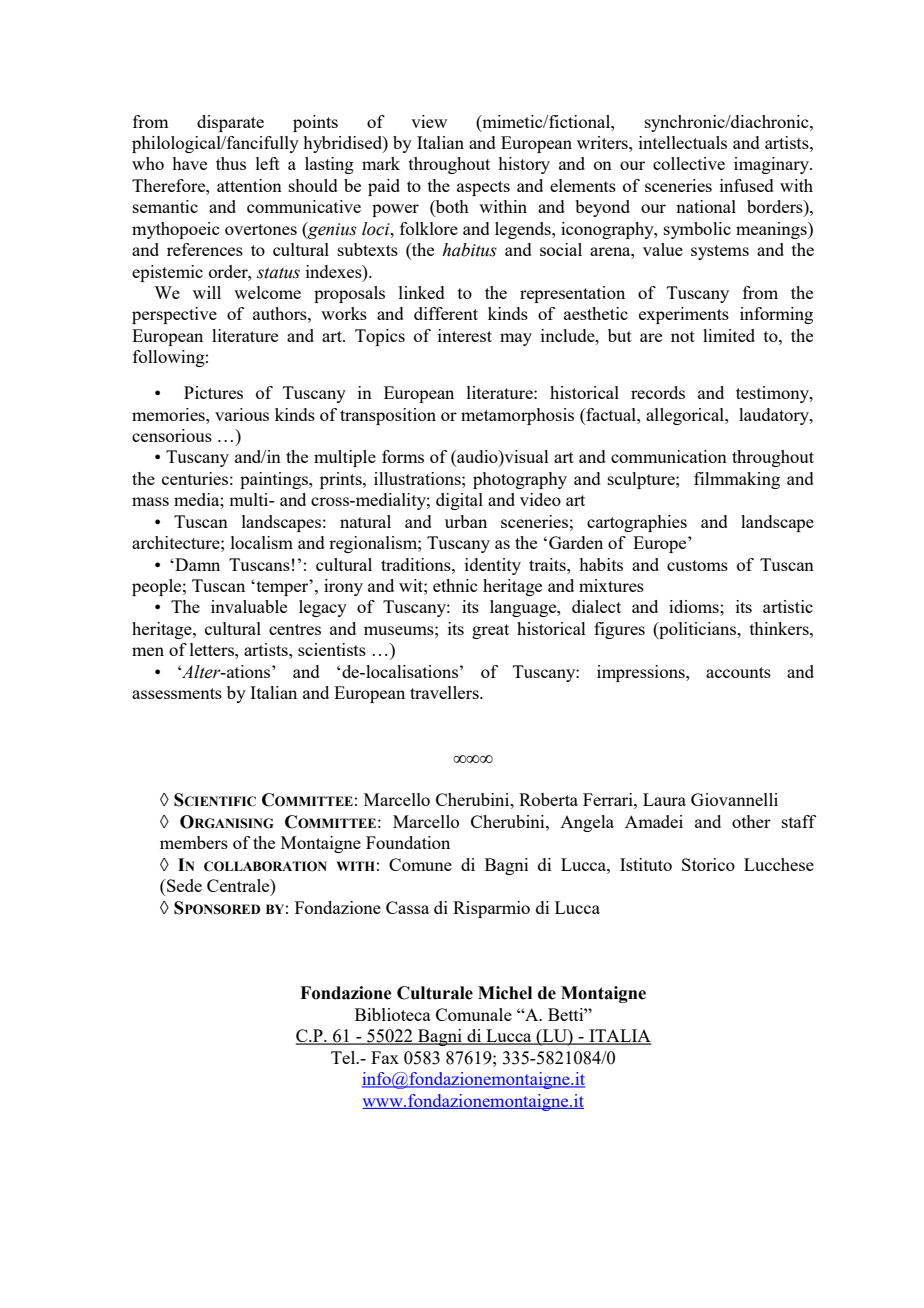  What do you see at coordinates (177, 693) in the screenshot?
I see `assessments` at bounding box center [177, 693].
